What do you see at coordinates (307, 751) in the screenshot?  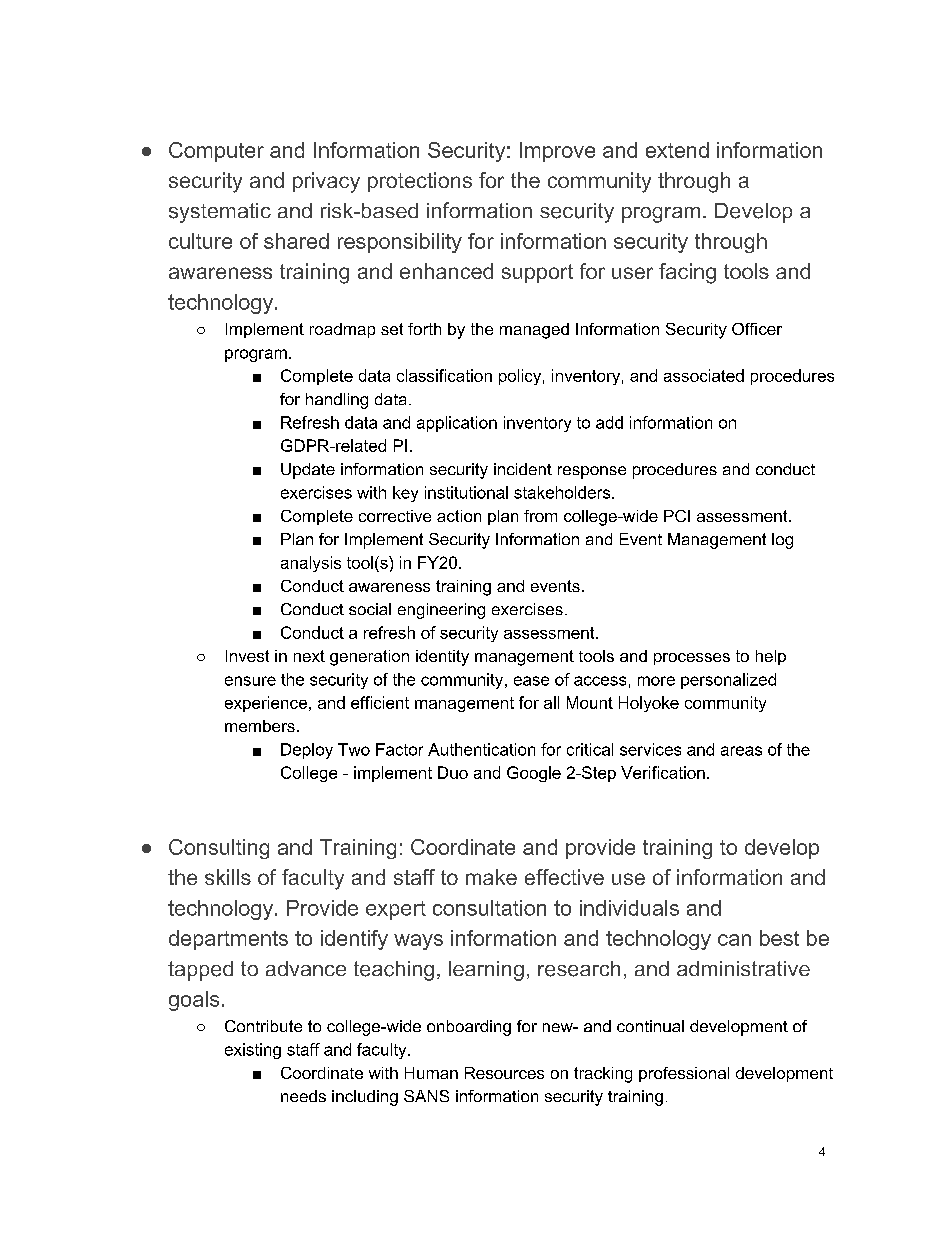 I see `Deploy` at bounding box center [307, 751].
